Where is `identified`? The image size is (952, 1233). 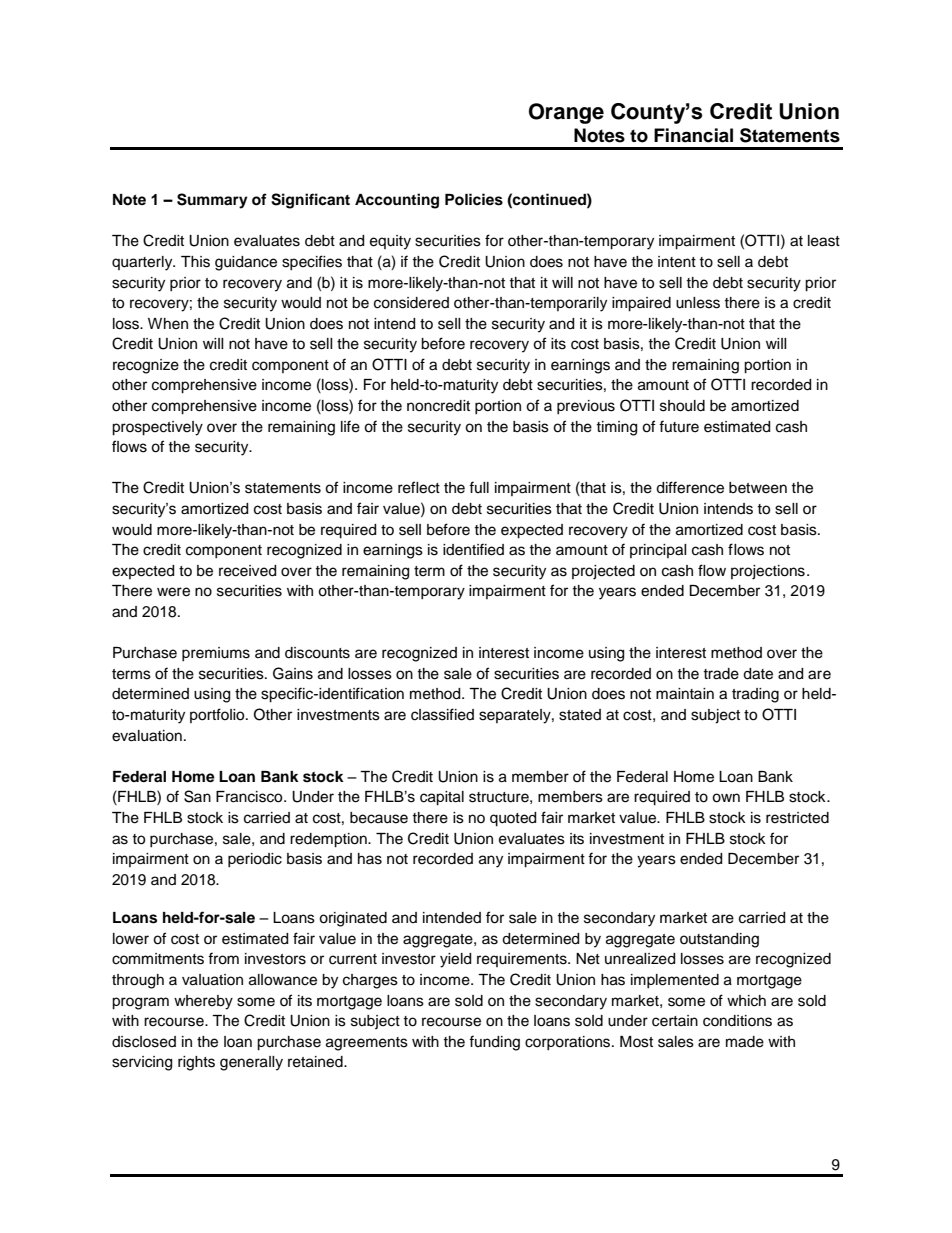
identified is located at coordinates (473, 549).
